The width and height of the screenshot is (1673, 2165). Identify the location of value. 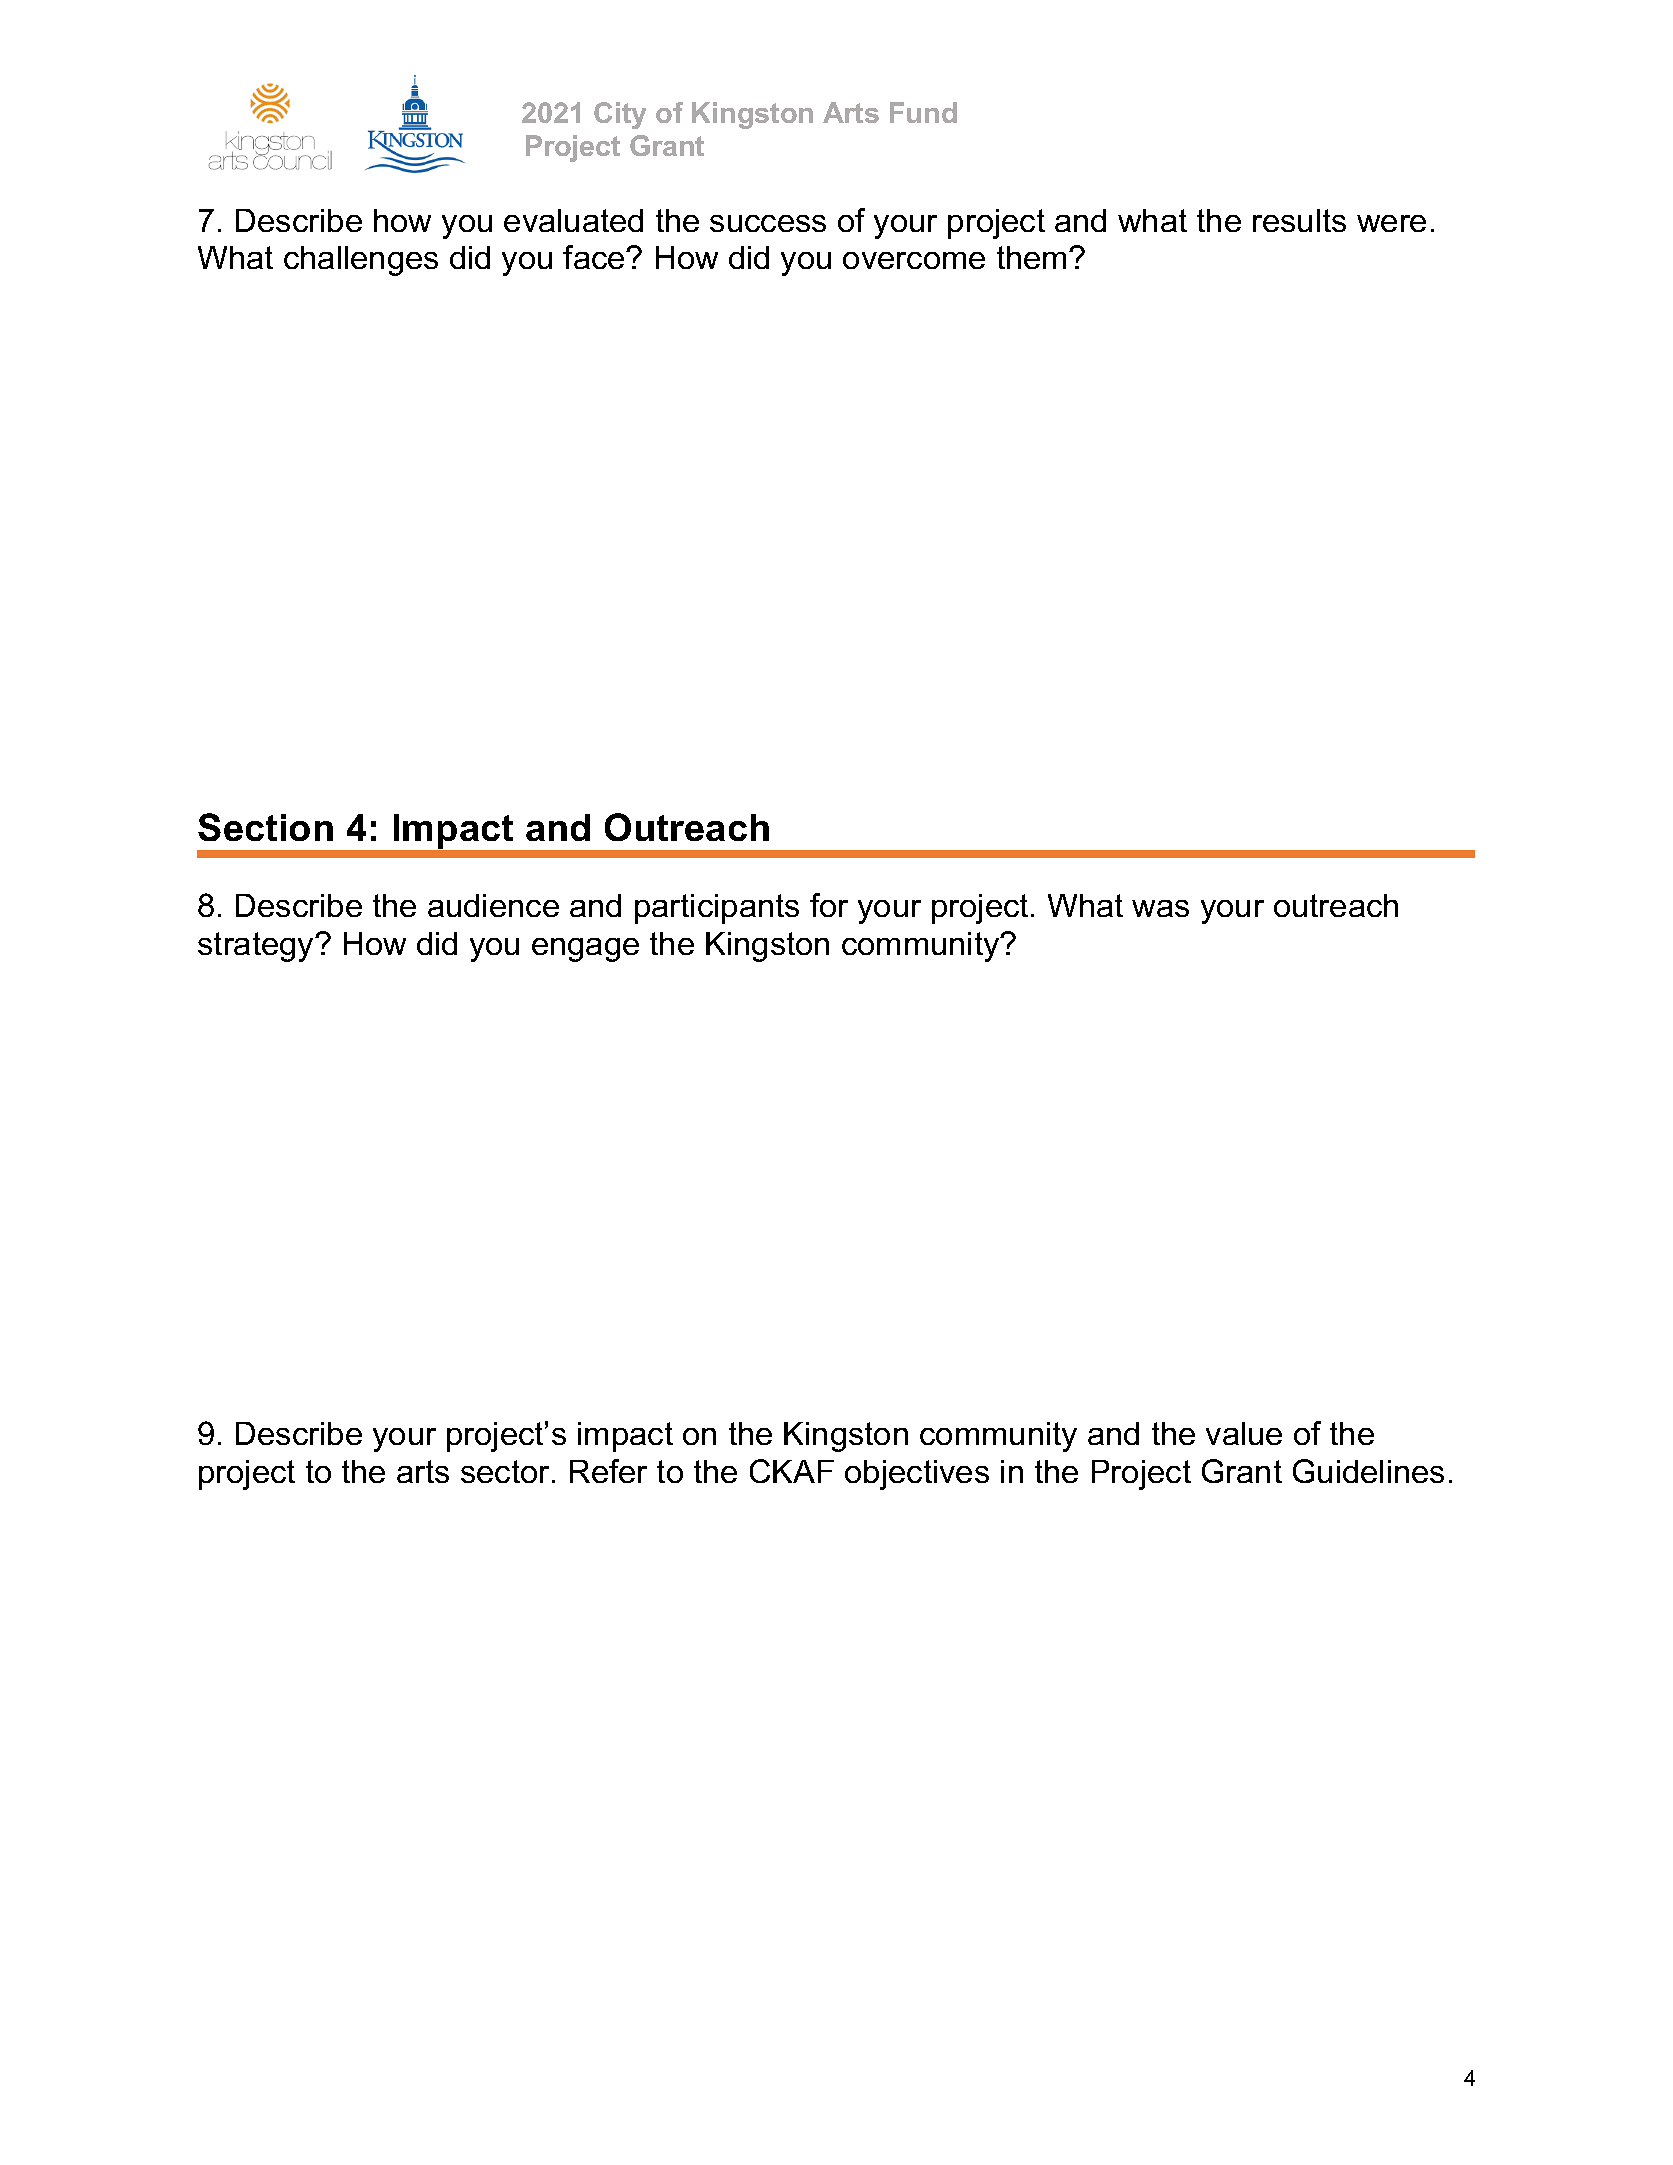
(1244, 1433).
